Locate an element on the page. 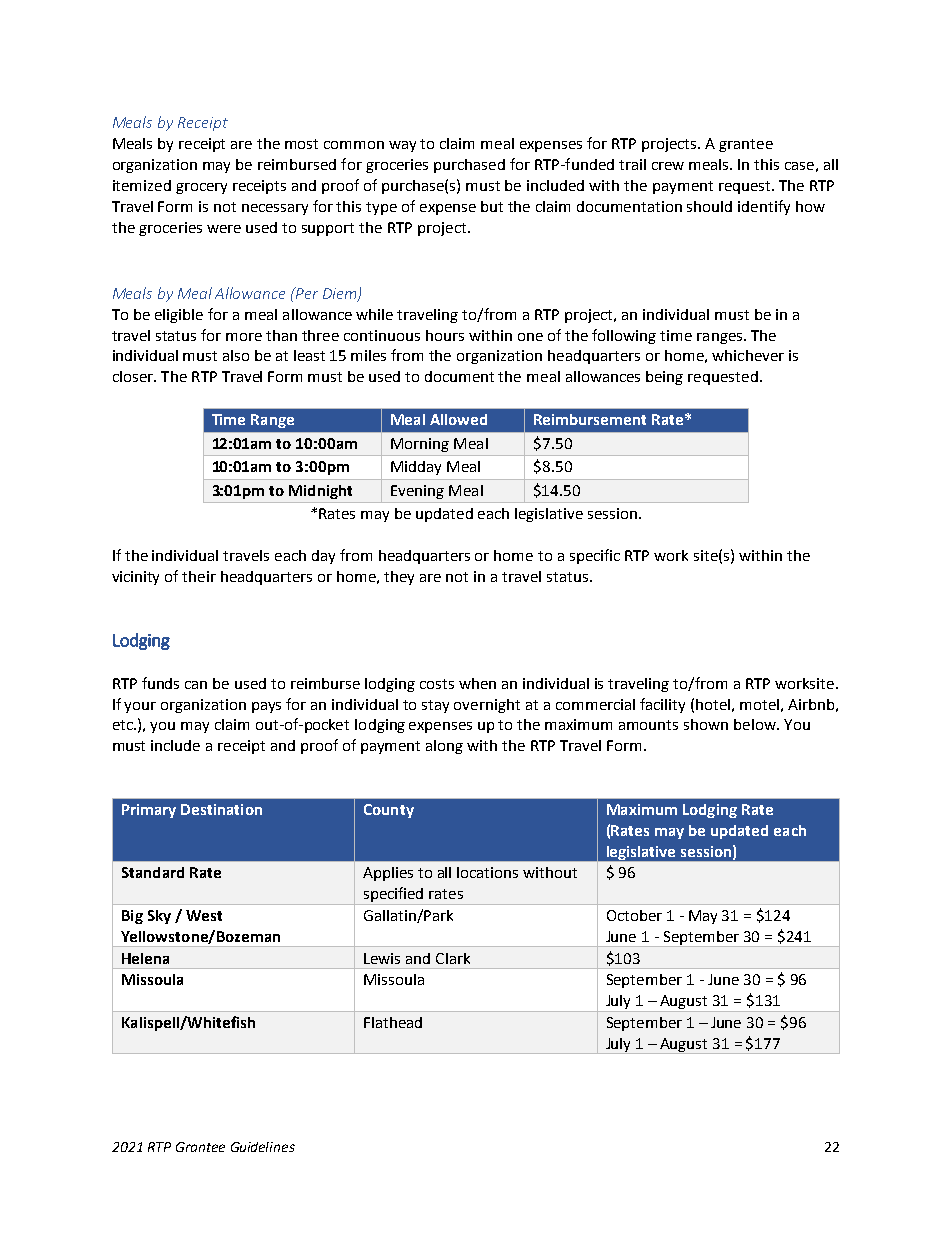  Midnight is located at coordinates (320, 492).
